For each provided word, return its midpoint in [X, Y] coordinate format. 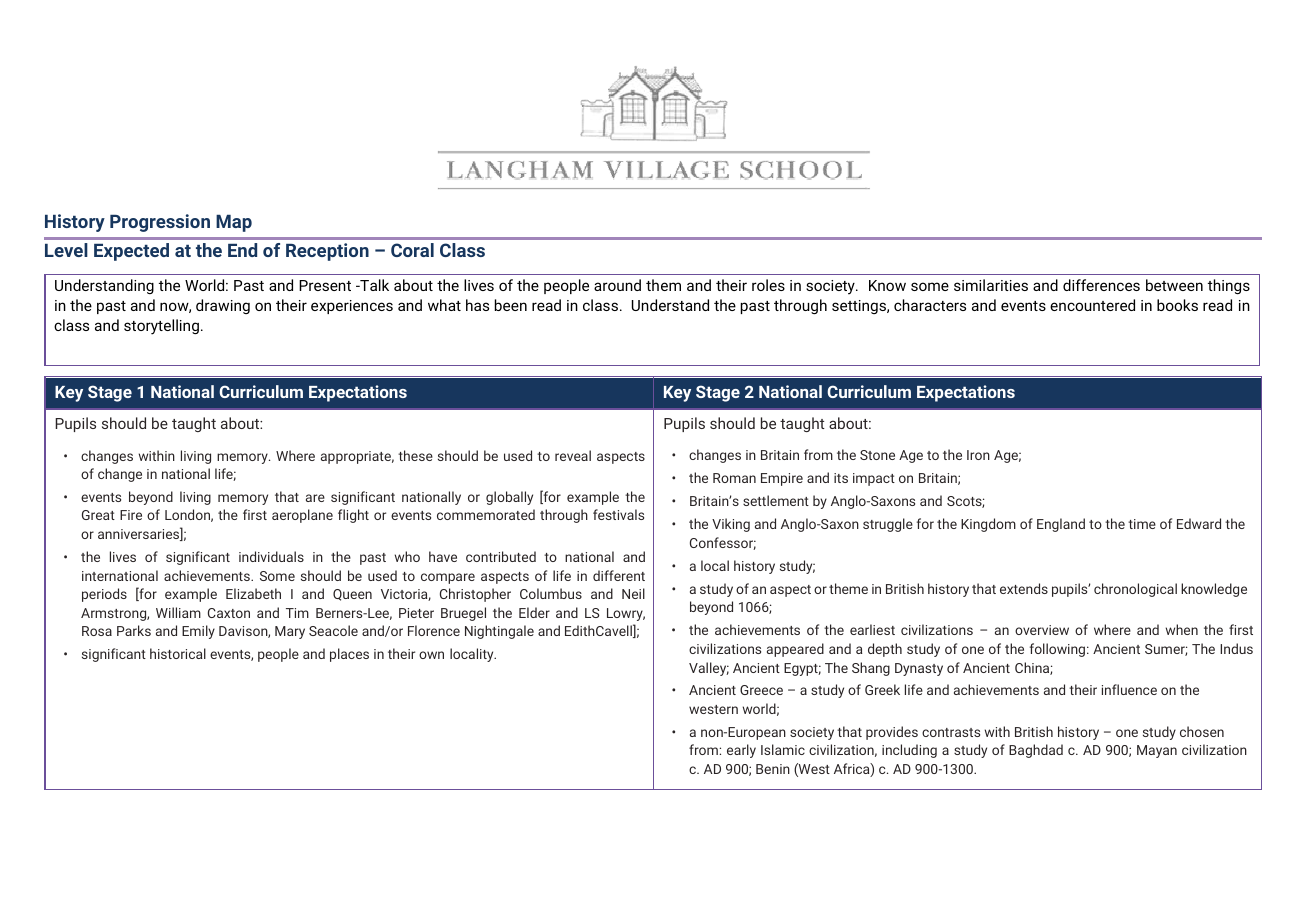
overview [1042, 630]
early [741, 751]
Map [234, 223]
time [1142, 524]
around [617, 285]
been [511, 305]
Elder [534, 612]
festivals [618, 514]
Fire [131, 515]
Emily [198, 632]
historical [178, 653]
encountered [1092, 305]
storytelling [161, 327]
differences [1101, 285]
